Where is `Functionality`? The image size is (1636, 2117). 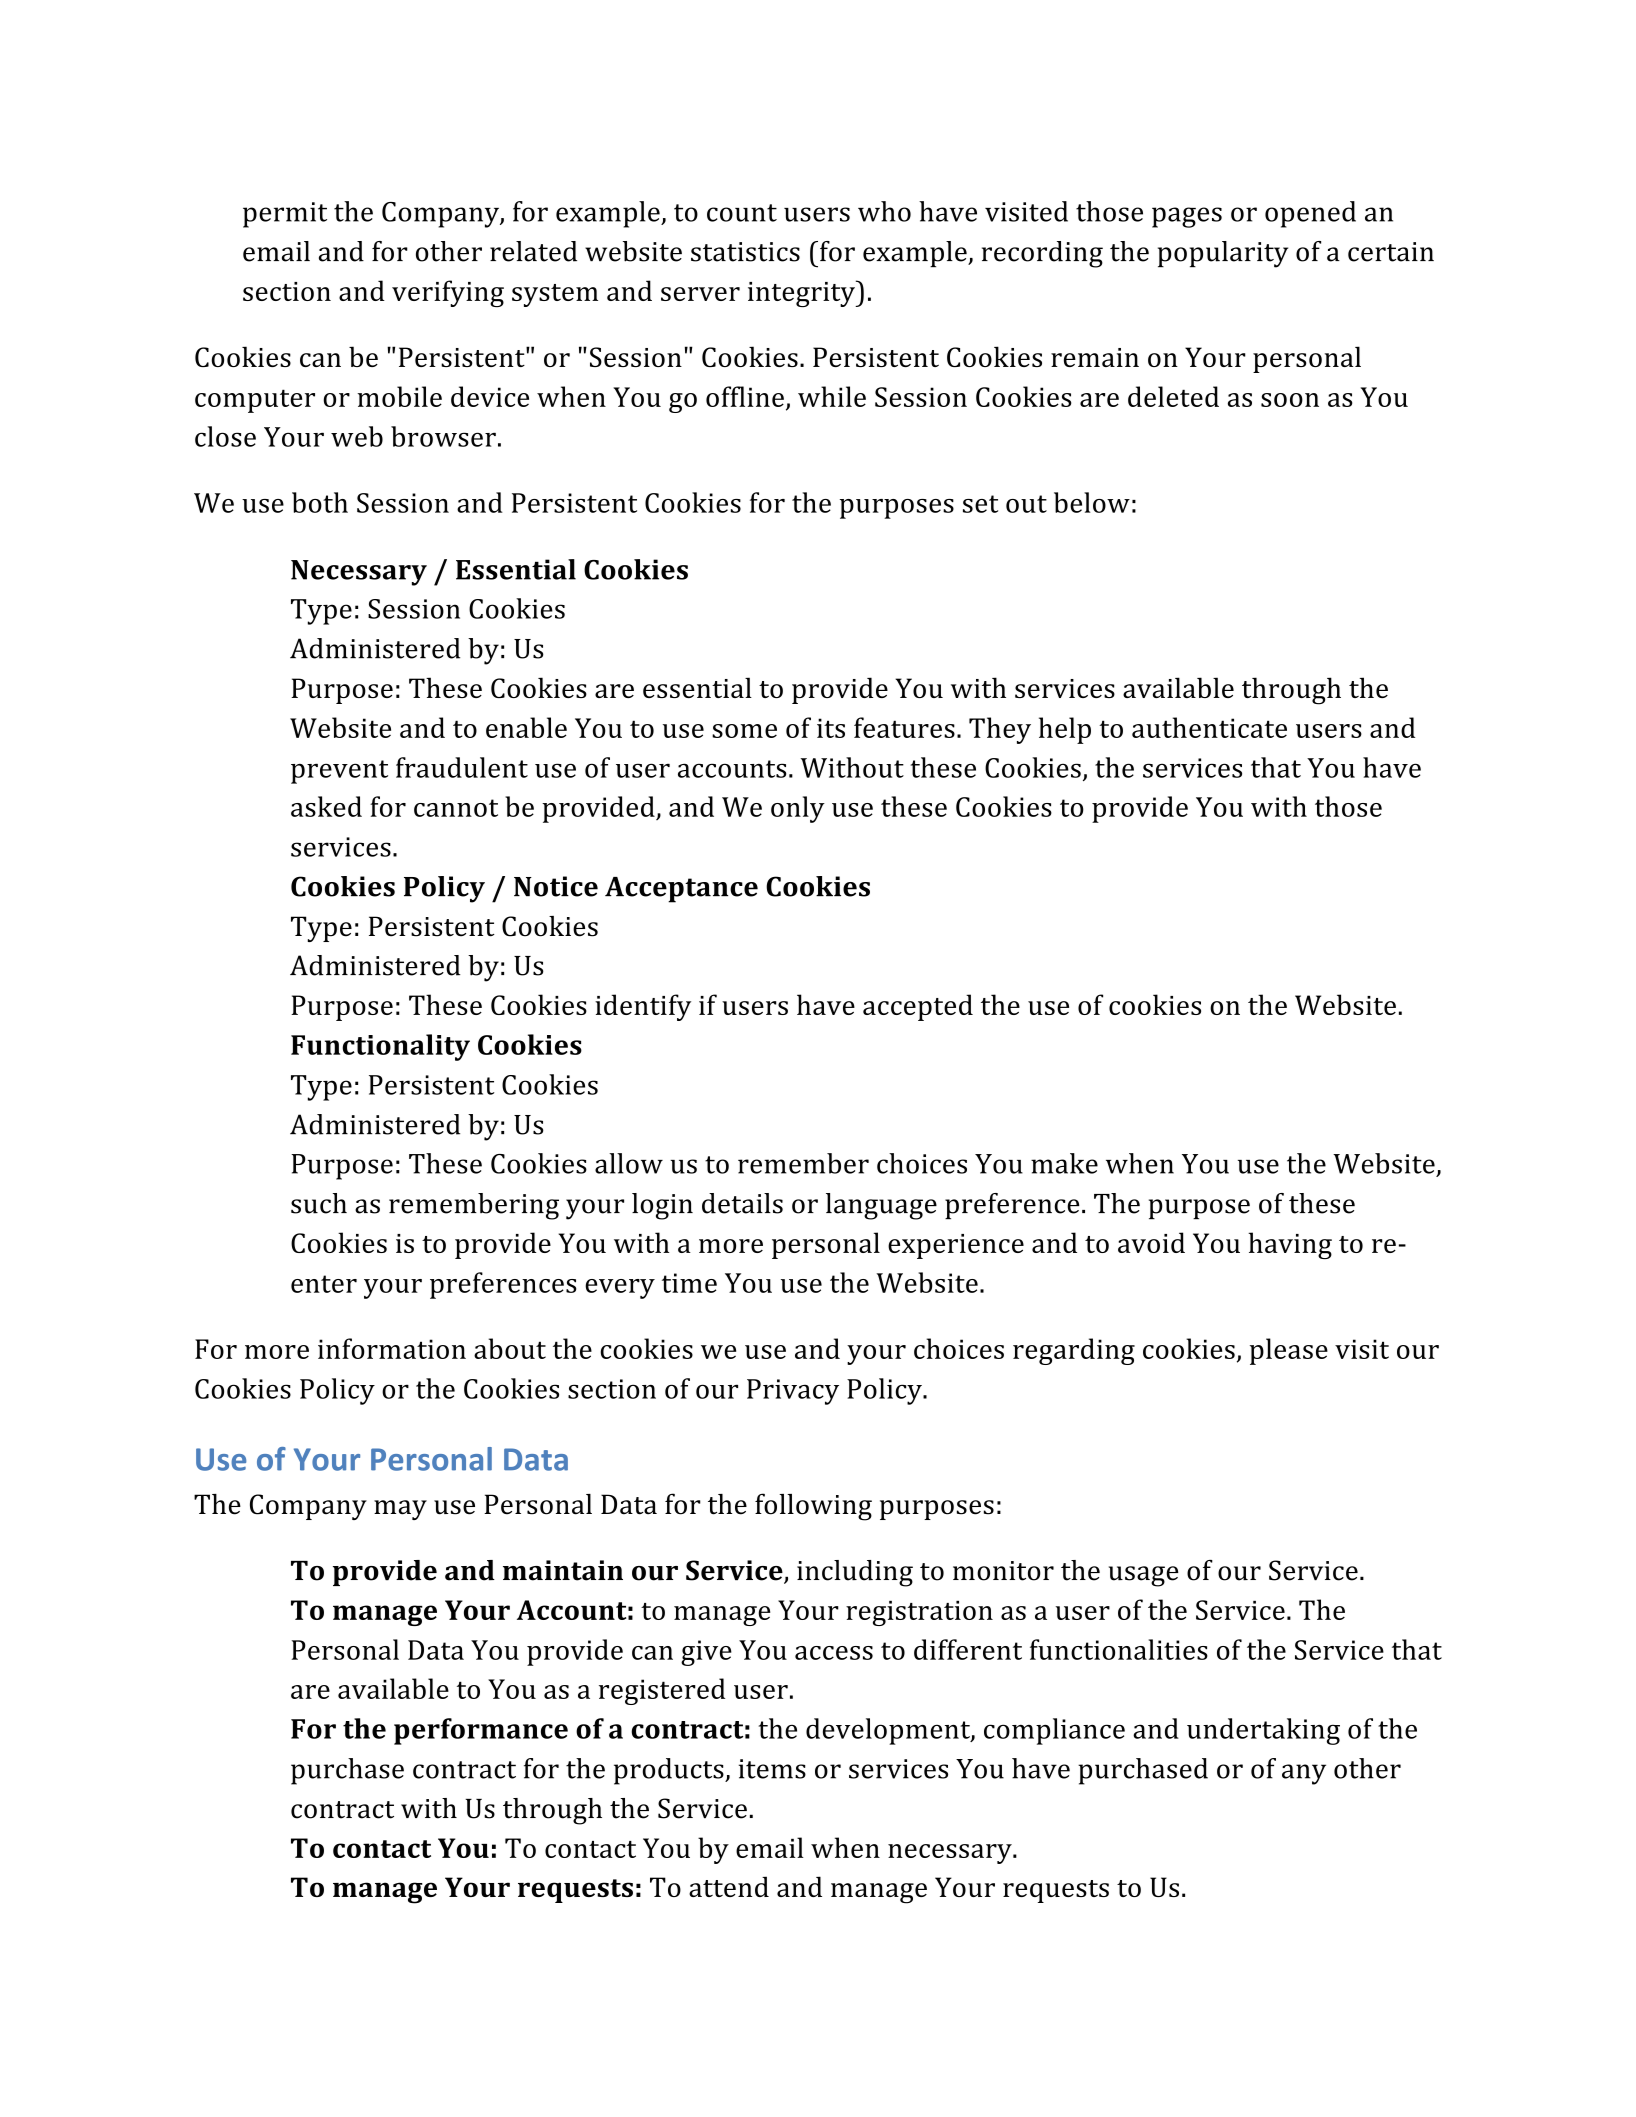 Functionality is located at coordinates (380, 1047).
